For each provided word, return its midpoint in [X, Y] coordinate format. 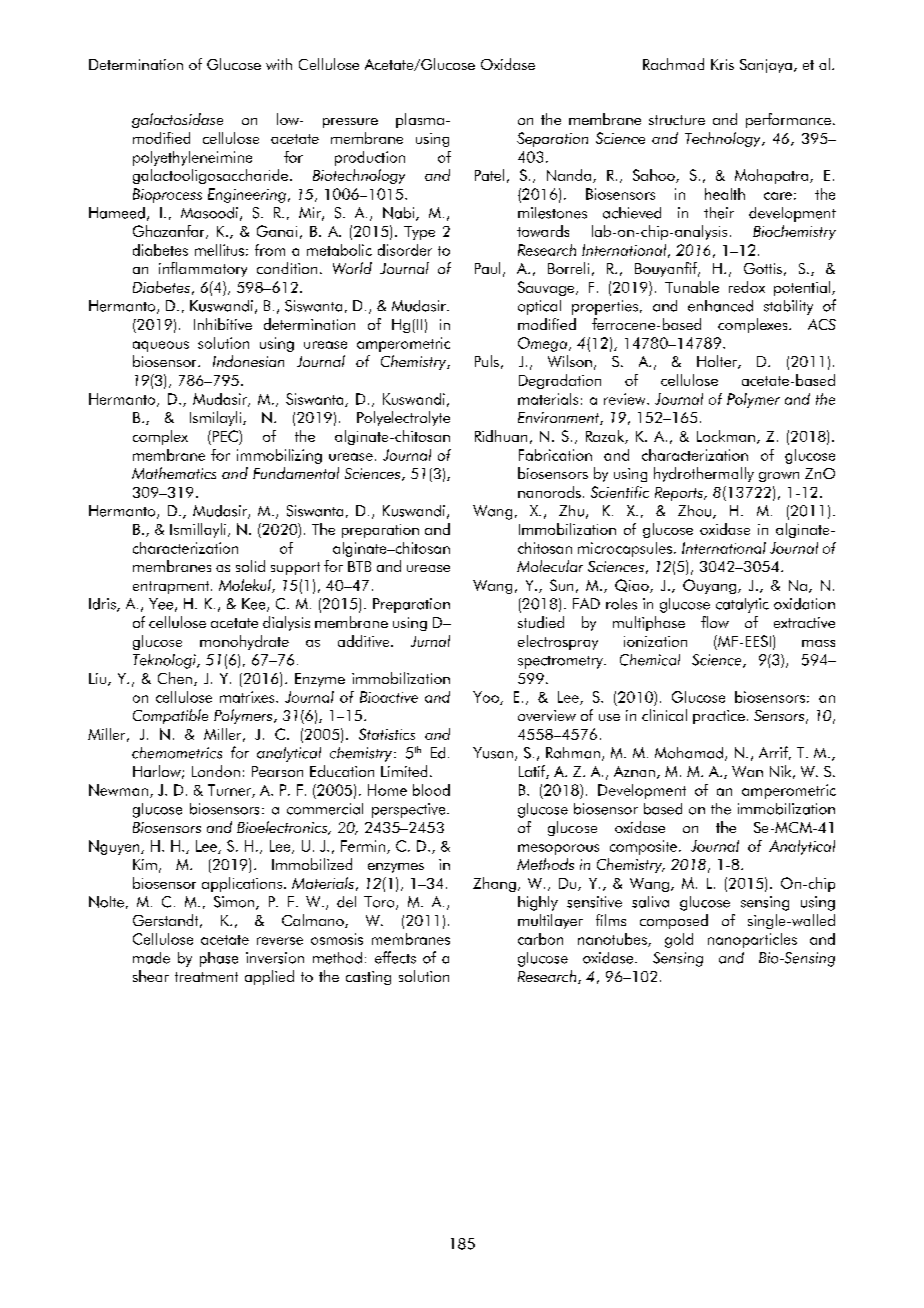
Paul [487, 268]
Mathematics [174, 473]
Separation [552, 139]
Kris [722, 64]
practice [719, 717]
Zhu [571, 511]
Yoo [487, 698]
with [279, 64]
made [151, 958]
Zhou [696, 512]
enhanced [720, 306]
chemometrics [177, 753]
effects [395, 957]
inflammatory [203, 269]
